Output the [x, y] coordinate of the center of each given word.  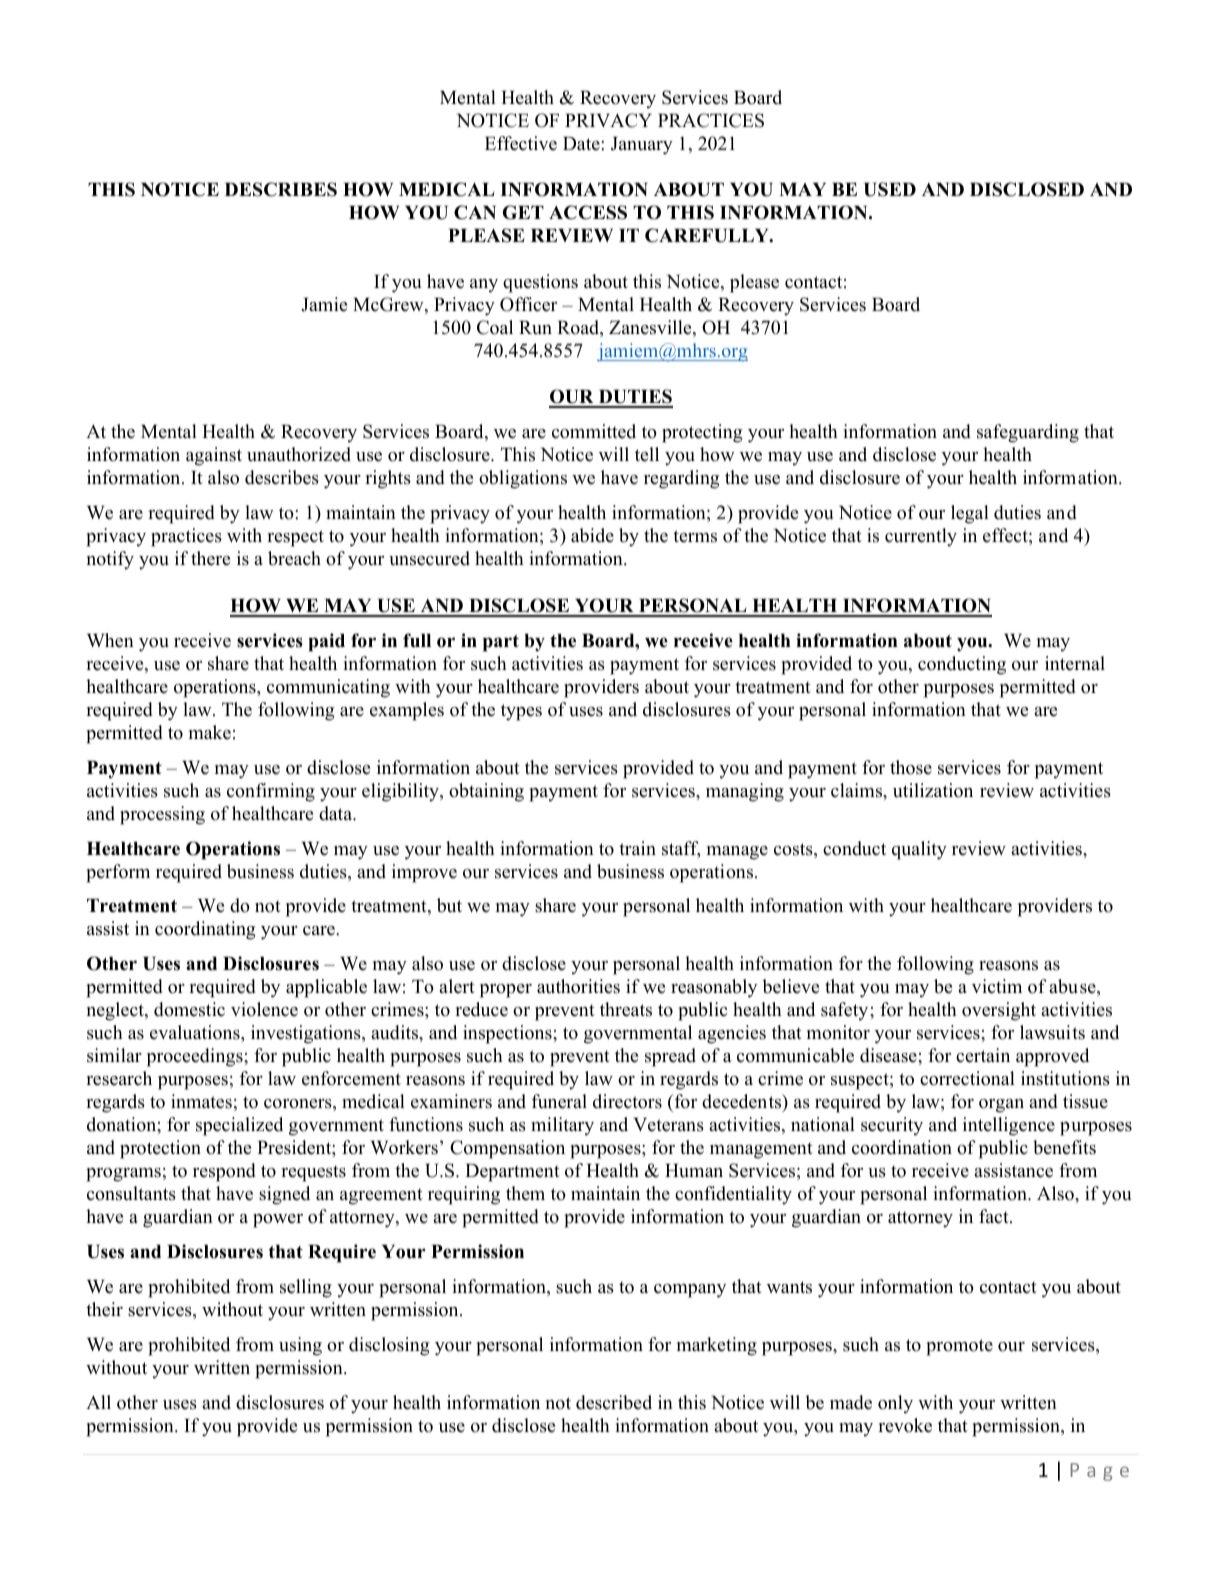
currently [921, 537]
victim [997, 986]
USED [890, 189]
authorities [578, 986]
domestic [189, 1009]
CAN [475, 212]
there [210, 558]
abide [592, 535]
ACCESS [588, 212]
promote [959, 1347]
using [300, 1346]
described [614, 1402]
